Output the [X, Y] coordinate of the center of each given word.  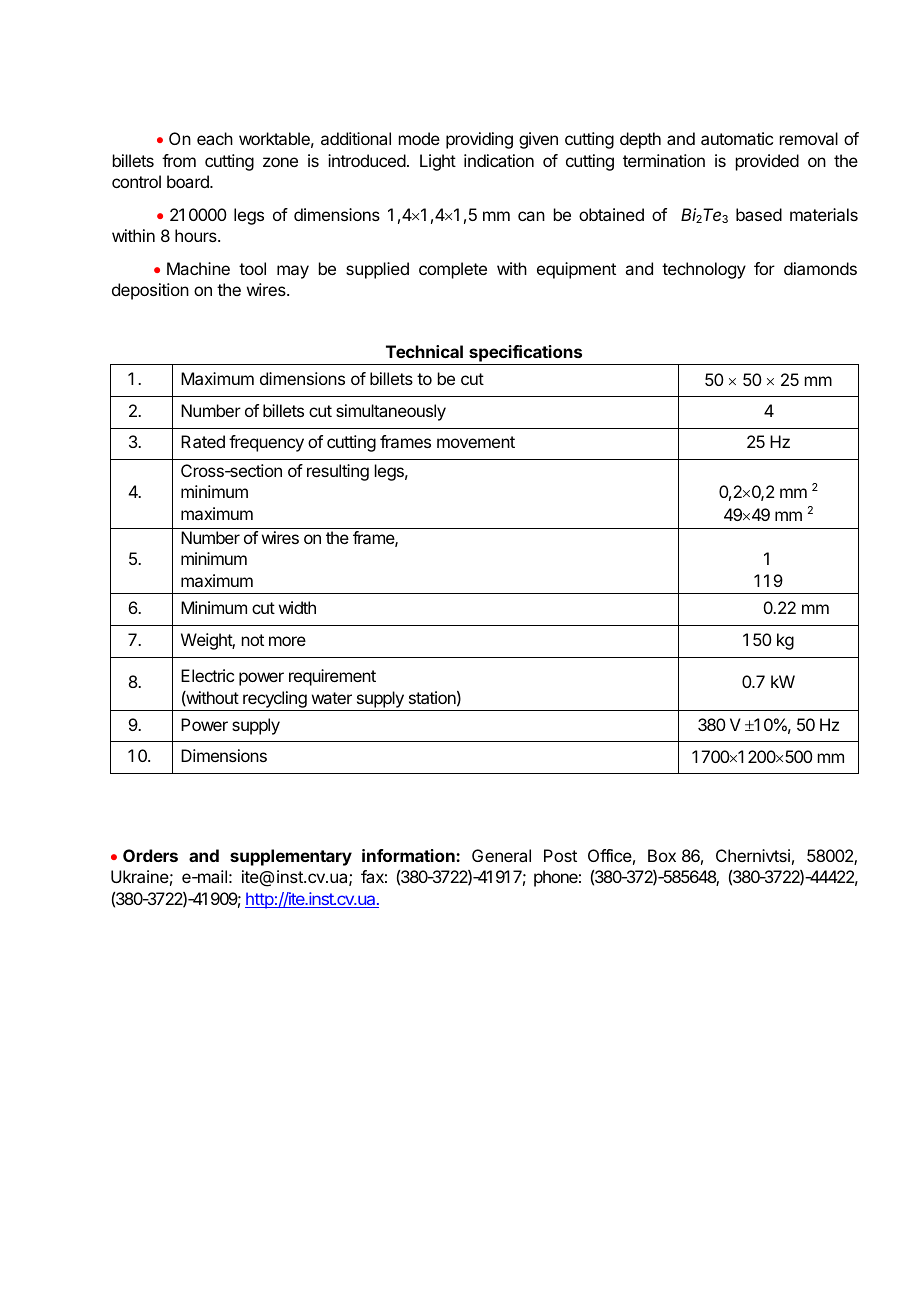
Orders [150, 855]
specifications [526, 355]
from [179, 160]
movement [476, 442]
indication [499, 160]
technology [704, 270]
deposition [150, 291]
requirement [332, 677]
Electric [207, 675]
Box [662, 855]
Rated [203, 441]
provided [767, 162]
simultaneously [391, 412]
